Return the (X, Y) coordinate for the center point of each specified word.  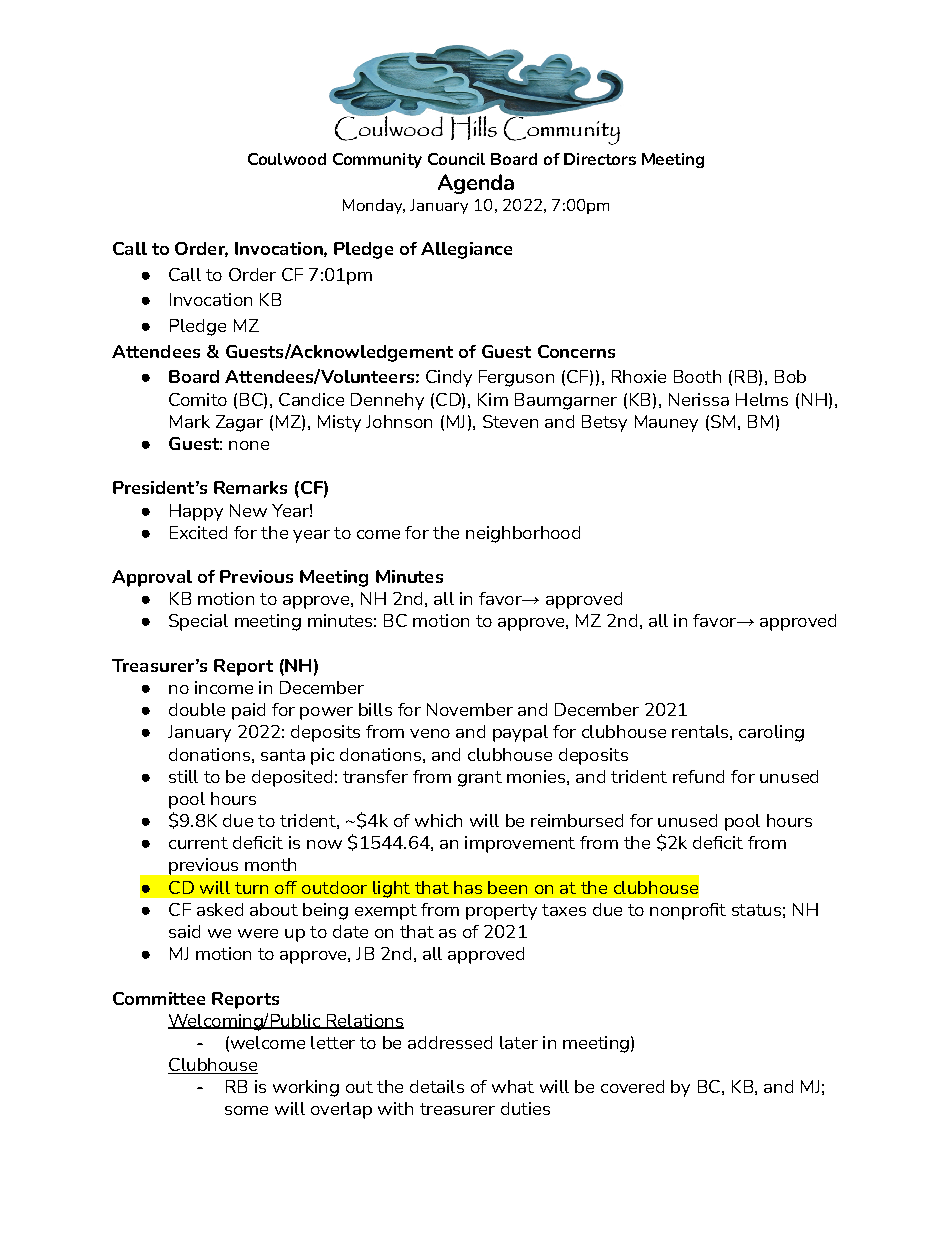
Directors (600, 159)
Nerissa (699, 399)
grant (480, 779)
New (248, 510)
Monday (374, 206)
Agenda (476, 184)
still (183, 776)
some (246, 1110)
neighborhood (523, 534)
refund (698, 776)
